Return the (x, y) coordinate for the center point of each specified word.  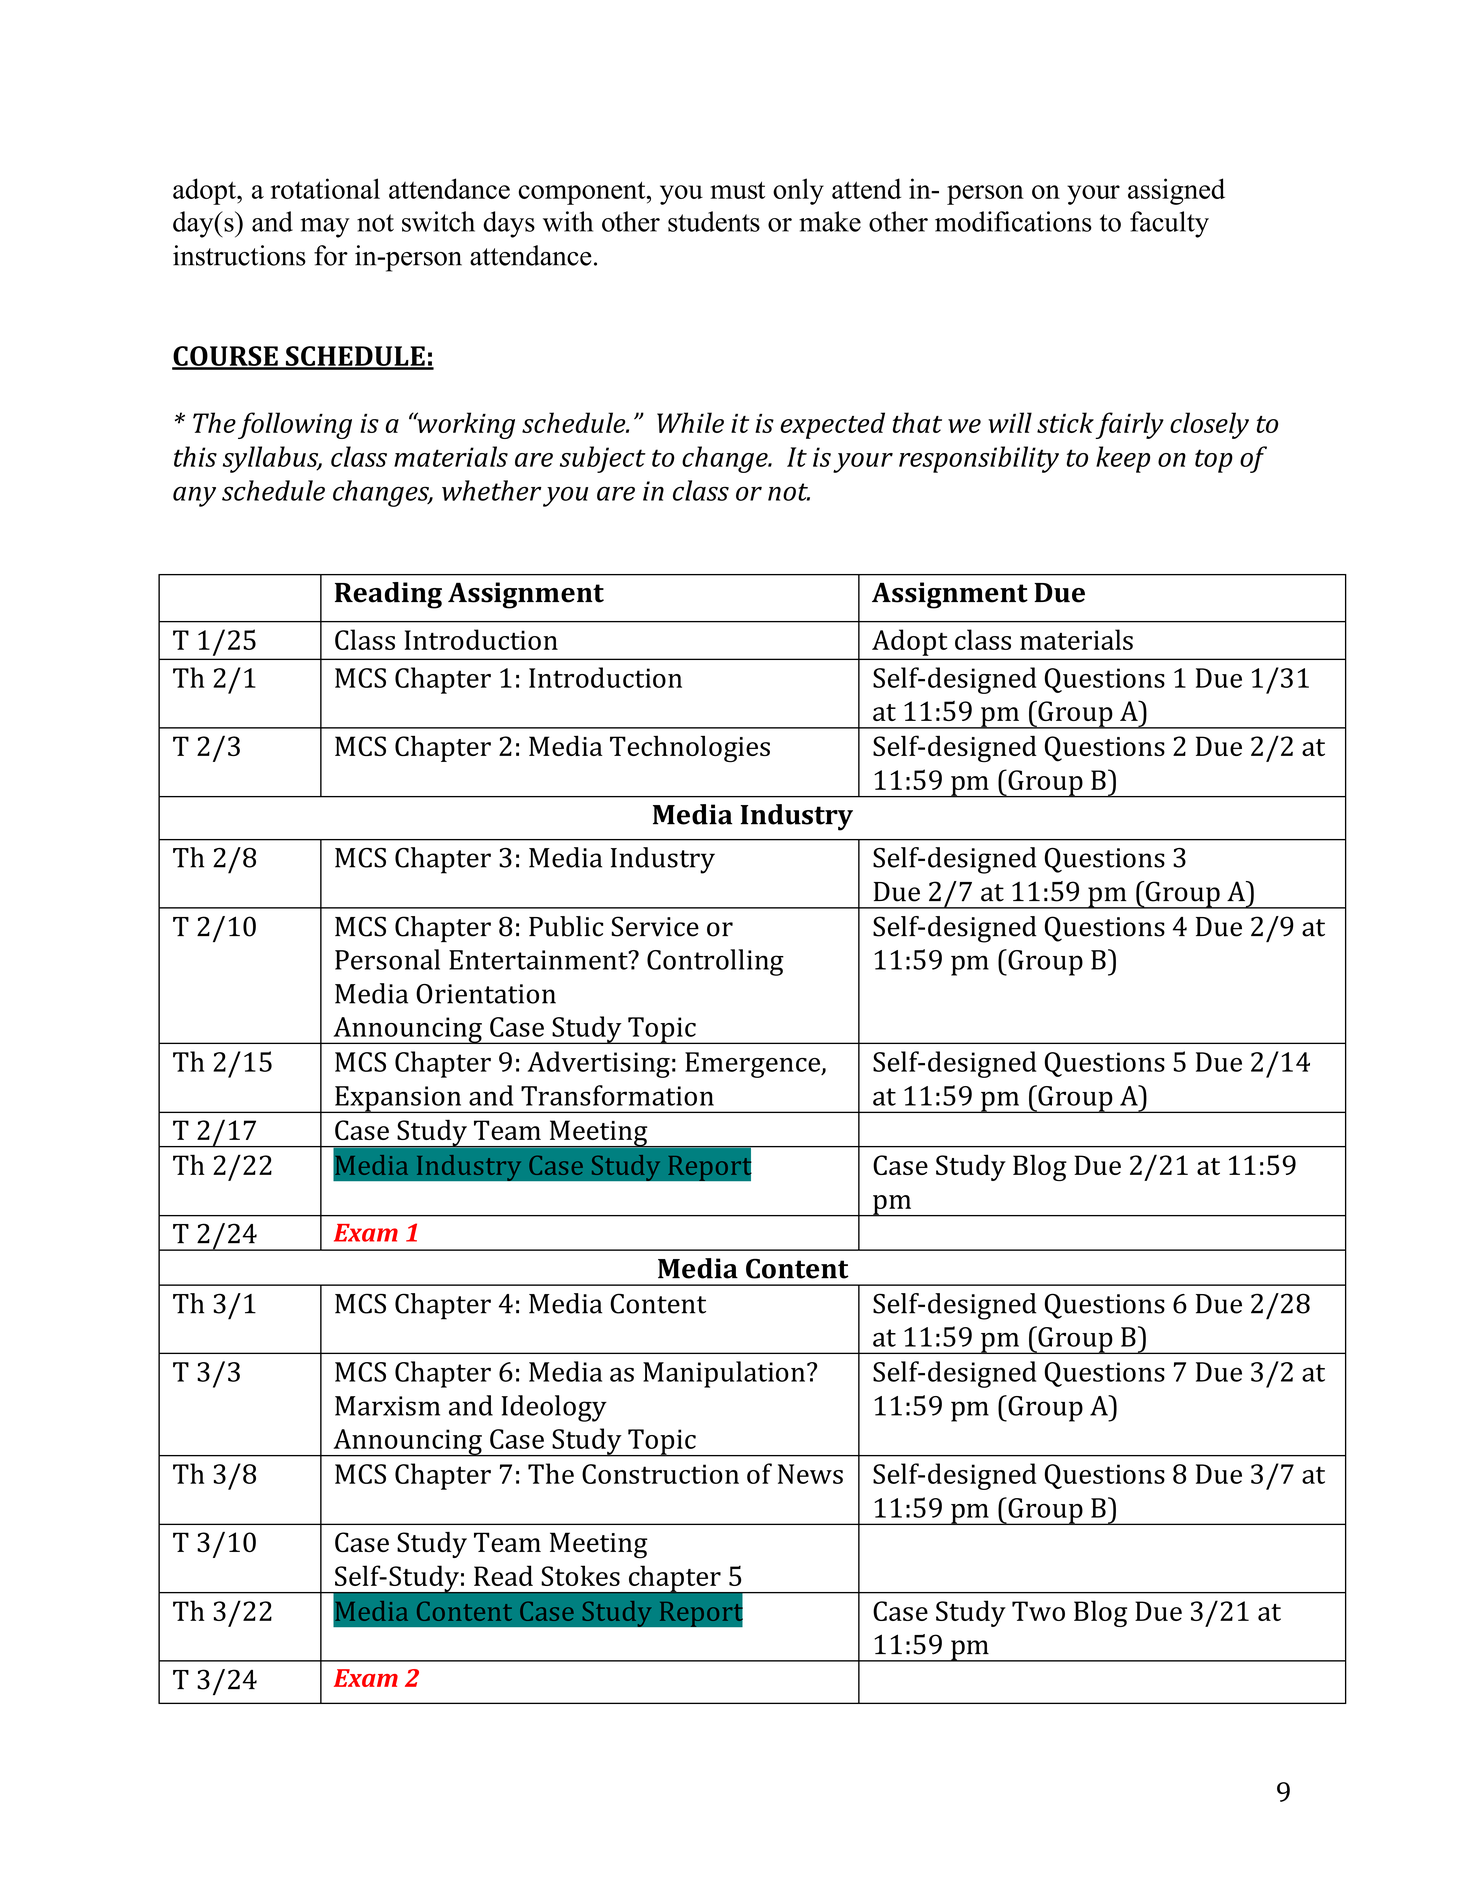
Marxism (387, 1406)
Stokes (580, 1575)
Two (1038, 1611)
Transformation (617, 1095)
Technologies (690, 749)
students (714, 221)
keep (1123, 459)
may (325, 228)
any (194, 496)
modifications (1013, 221)
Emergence (754, 1065)
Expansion (398, 1099)
